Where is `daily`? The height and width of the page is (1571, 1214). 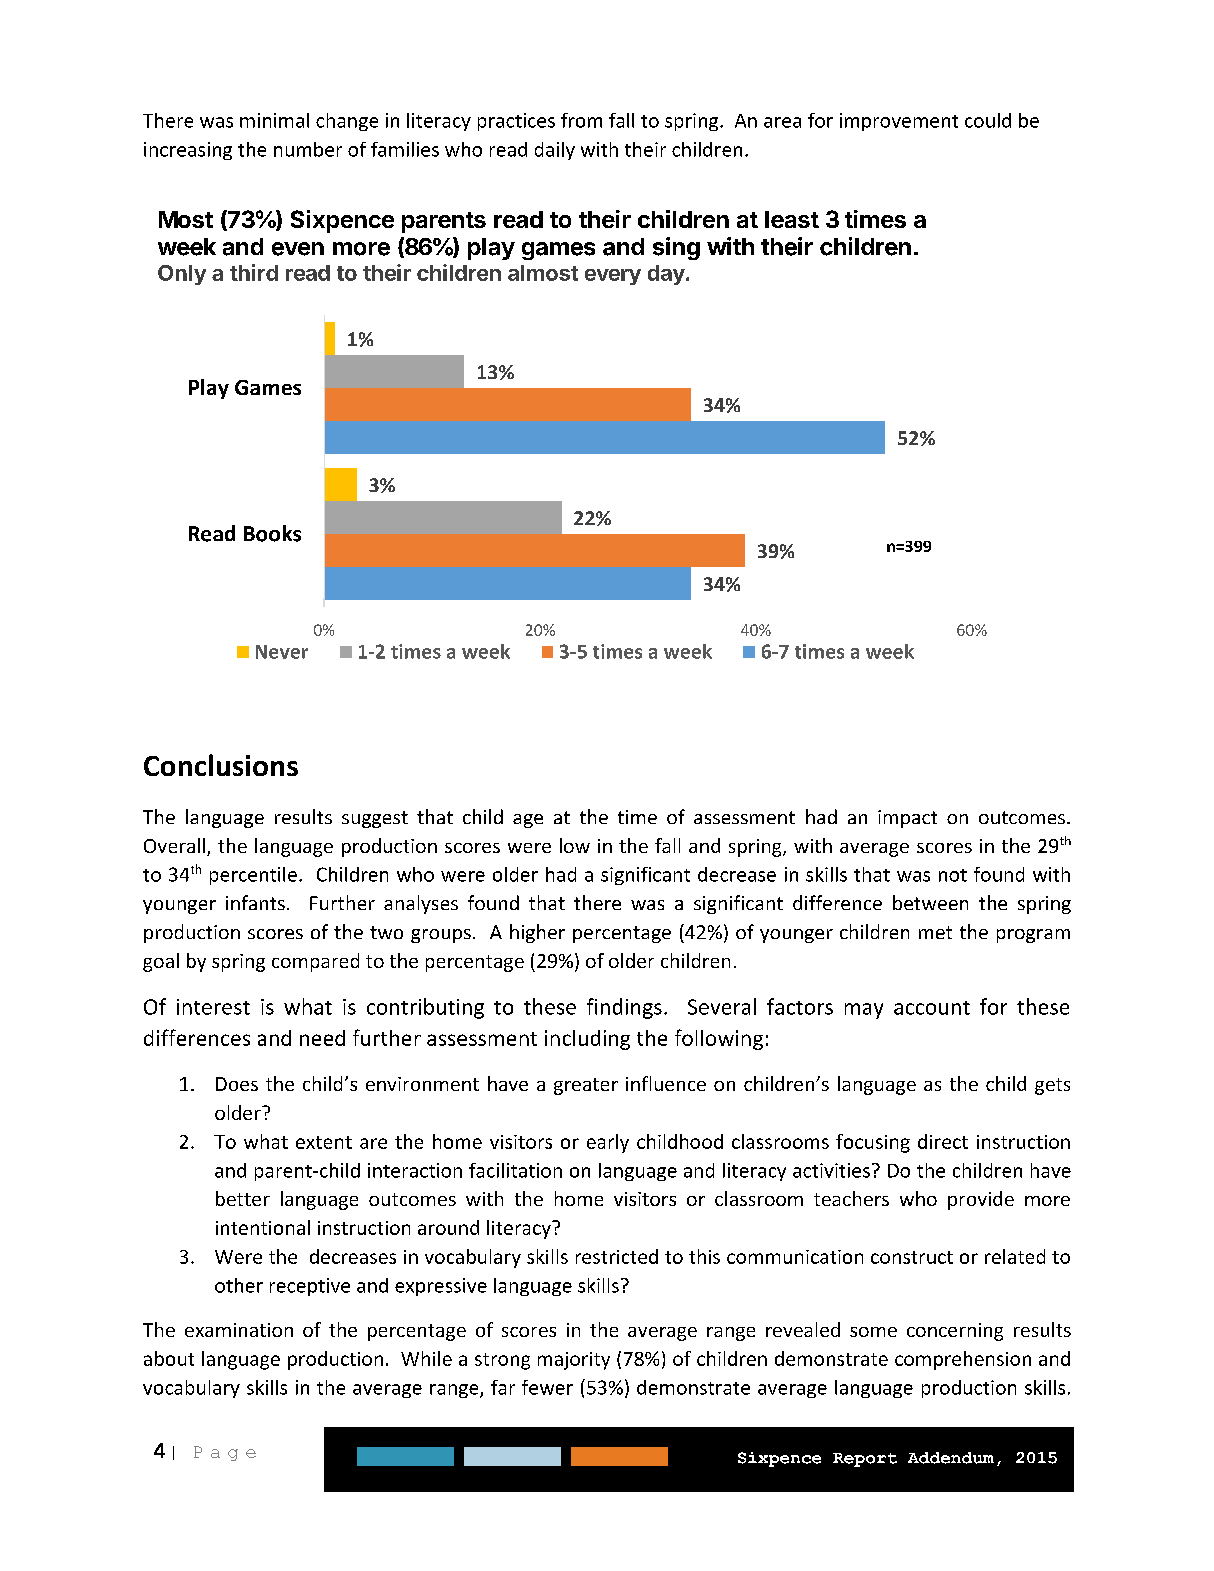
daily is located at coordinates (555, 151).
